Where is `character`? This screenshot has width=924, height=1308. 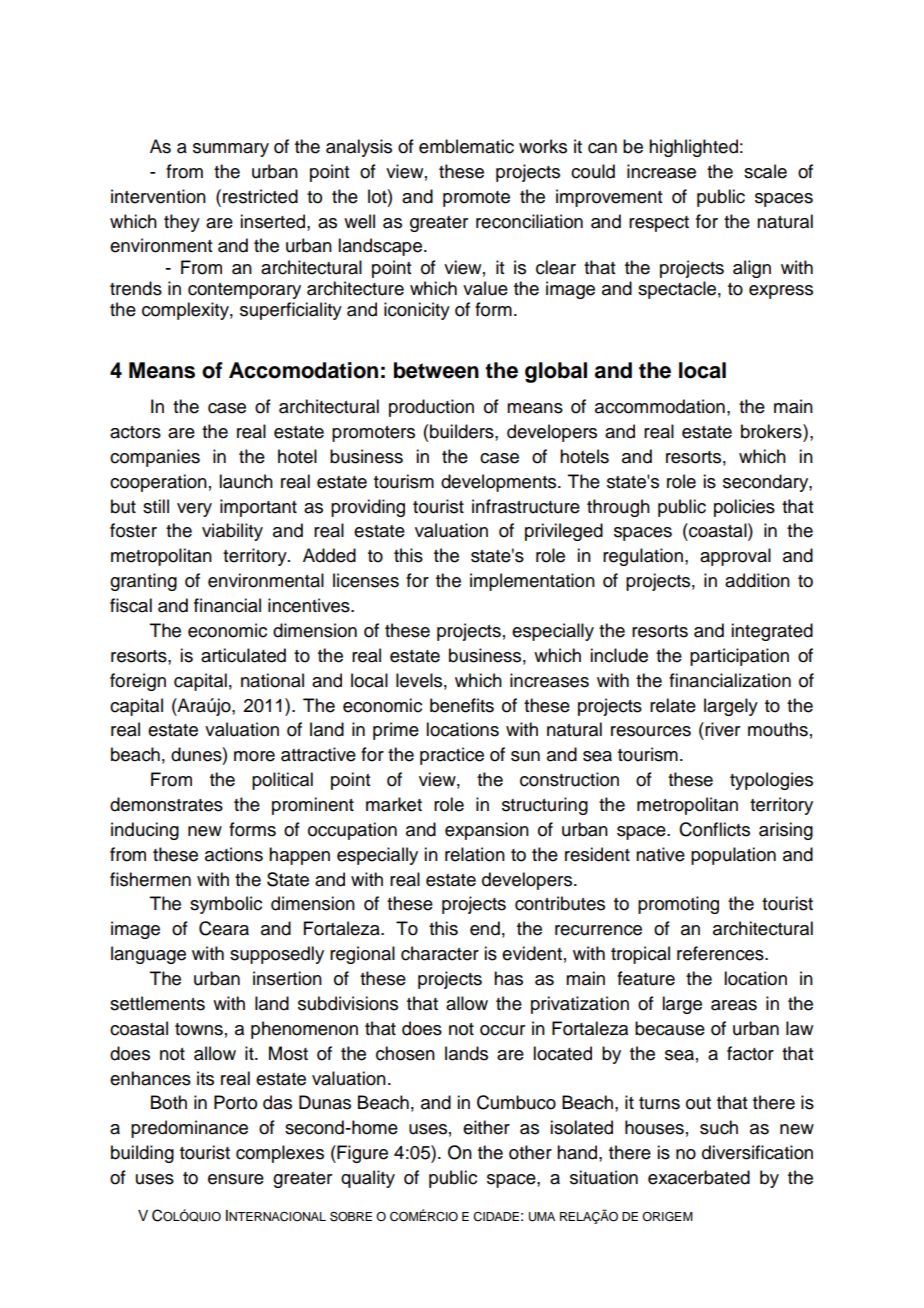
character is located at coordinates (440, 953).
